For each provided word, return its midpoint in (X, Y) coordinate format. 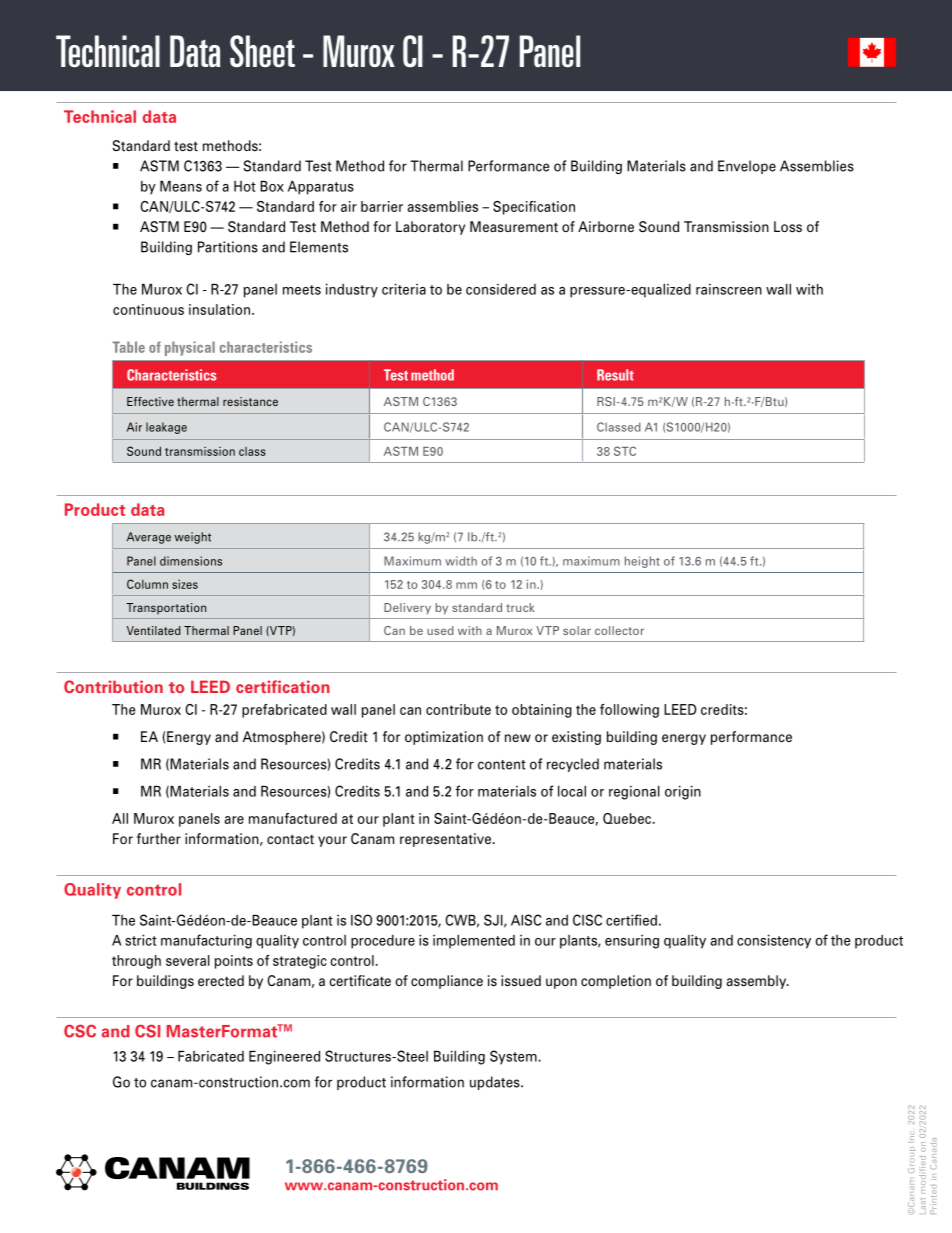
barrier (382, 206)
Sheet (262, 51)
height (642, 562)
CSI (147, 1031)
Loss (788, 226)
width (461, 561)
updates (496, 1083)
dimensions (191, 561)
